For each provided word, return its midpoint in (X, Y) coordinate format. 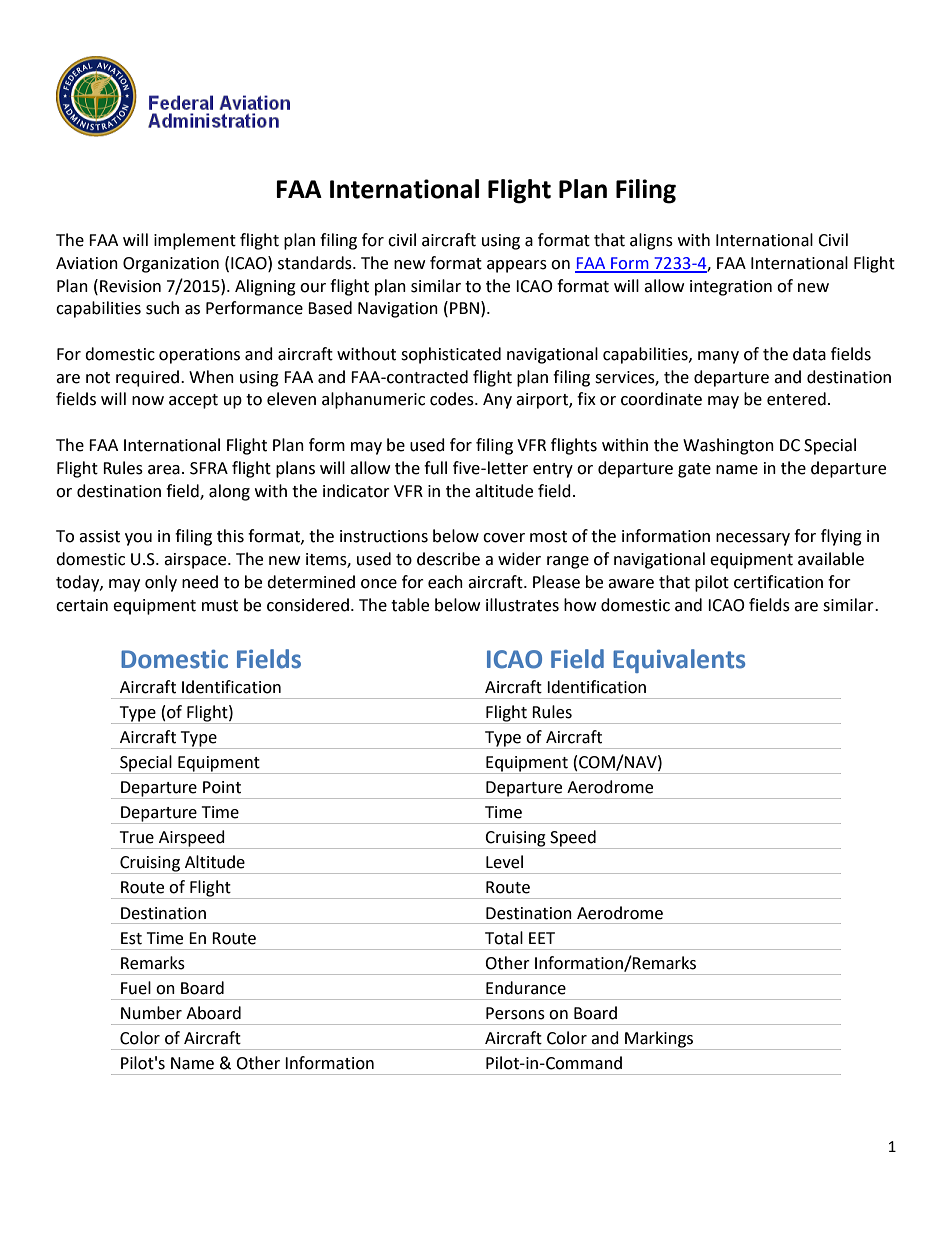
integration (731, 288)
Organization (171, 265)
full (435, 468)
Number (151, 1013)
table (410, 605)
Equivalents (679, 661)
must (220, 606)
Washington (728, 446)
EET (542, 938)
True (137, 837)
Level (504, 862)
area (164, 470)
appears (517, 266)
